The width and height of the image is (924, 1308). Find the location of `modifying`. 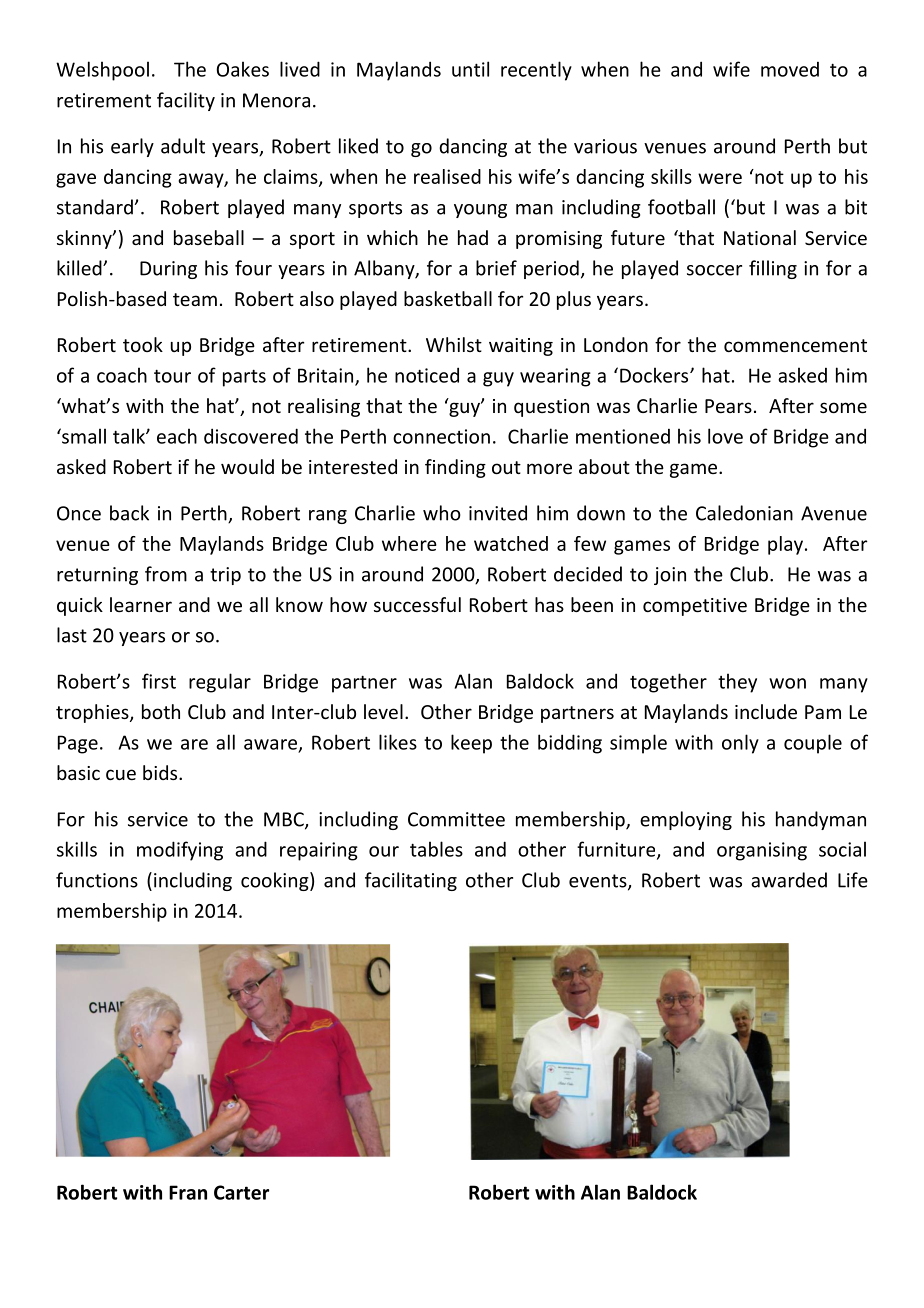

modifying is located at coordinates (180, 851).
